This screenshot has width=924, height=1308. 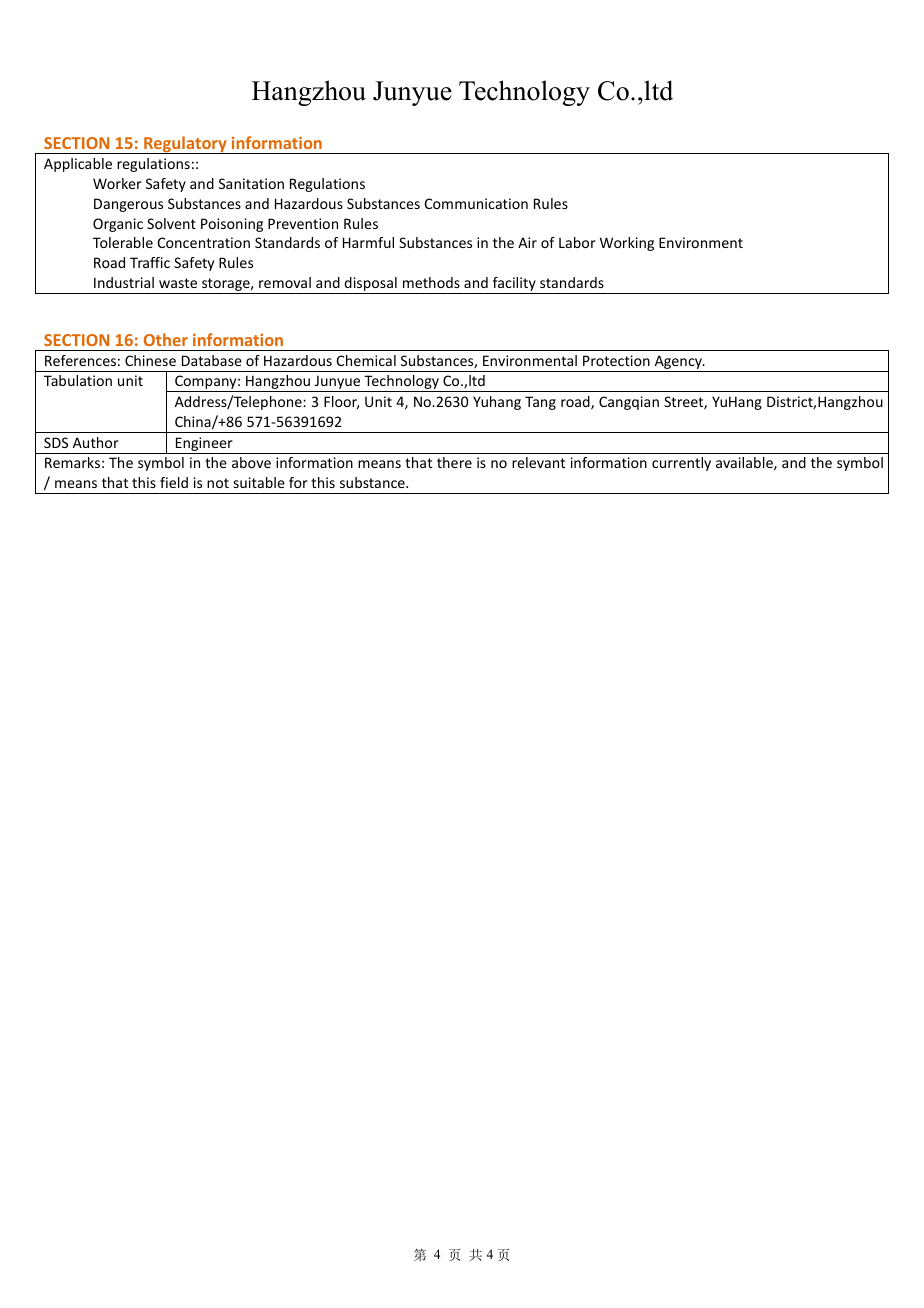 I want to click on Working, so click(x=627, y=244).
